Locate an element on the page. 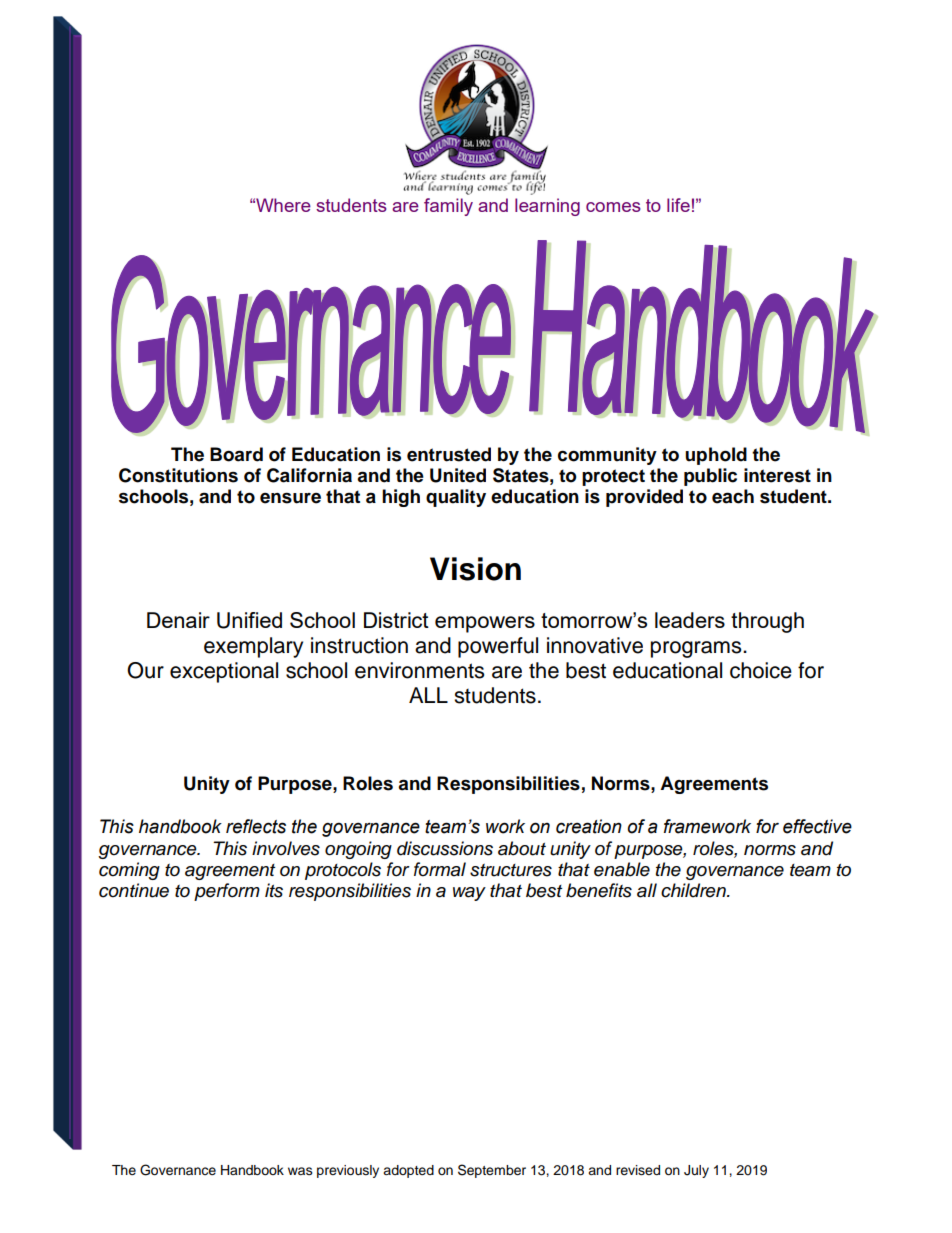  Vision is located at coordinates (475, 569).
